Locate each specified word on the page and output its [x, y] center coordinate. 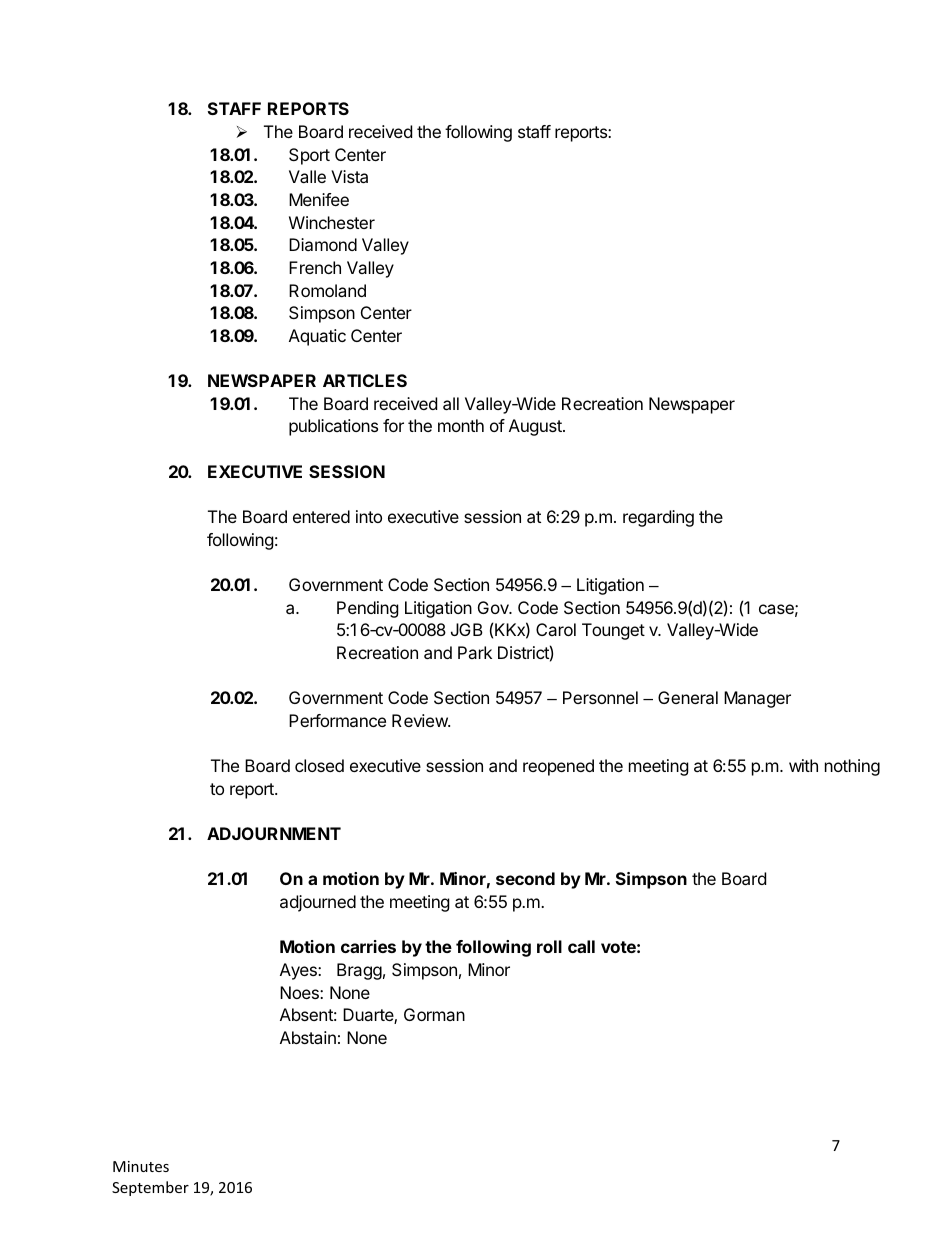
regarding [658, 518]
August [536, 427]
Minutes [141, 1166]
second [525, 878]
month [461, 425]
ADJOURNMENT [274, 833]
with [803, 765]
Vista [349, 176]
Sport [309, 156]
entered [321, 516]
